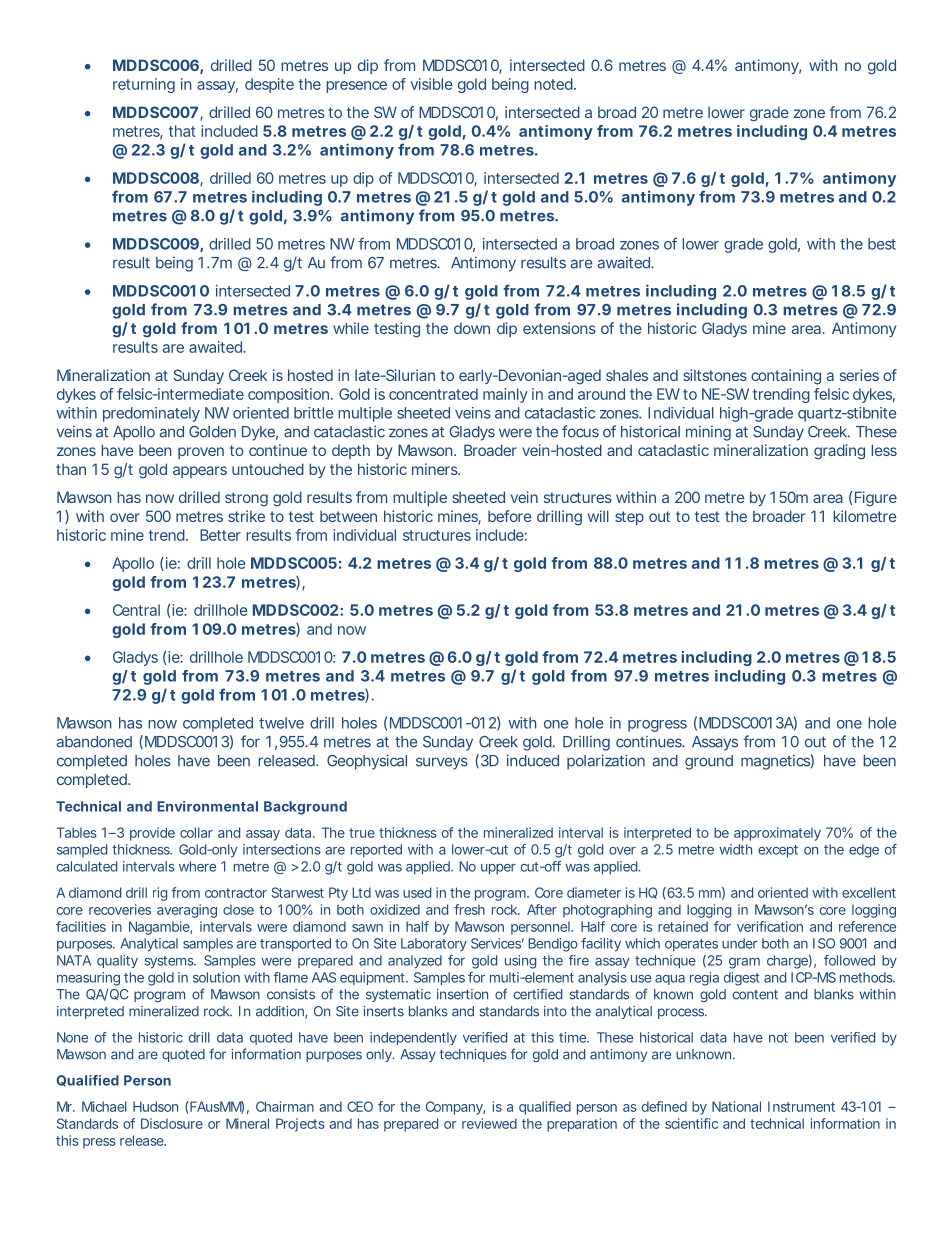 This image has height=1233, width=952. What do you see at coordinates (498, 869) in the image?
I see `upper` at bounding box center [498, 869].
